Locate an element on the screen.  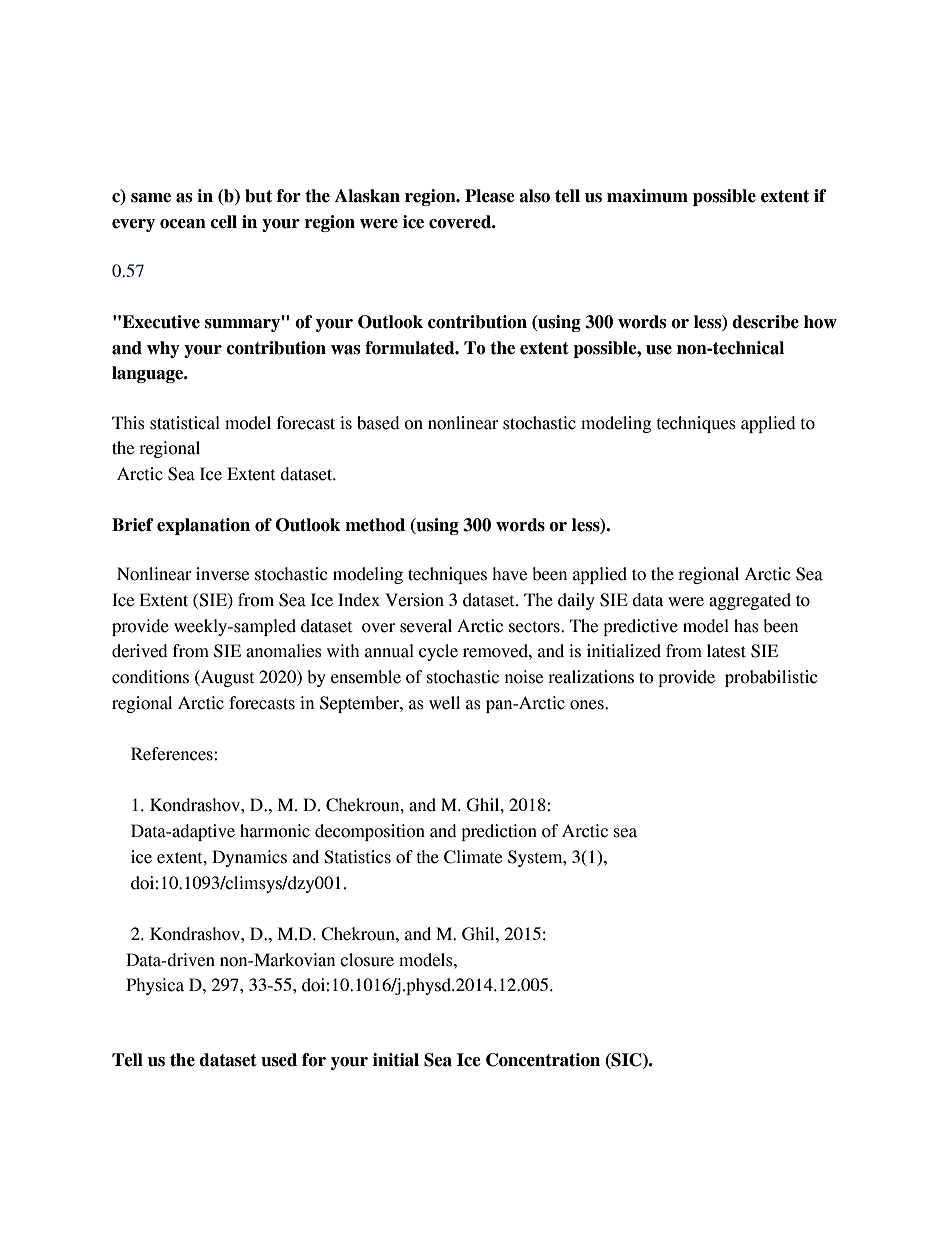
several is located at coordinates (426, 626).
